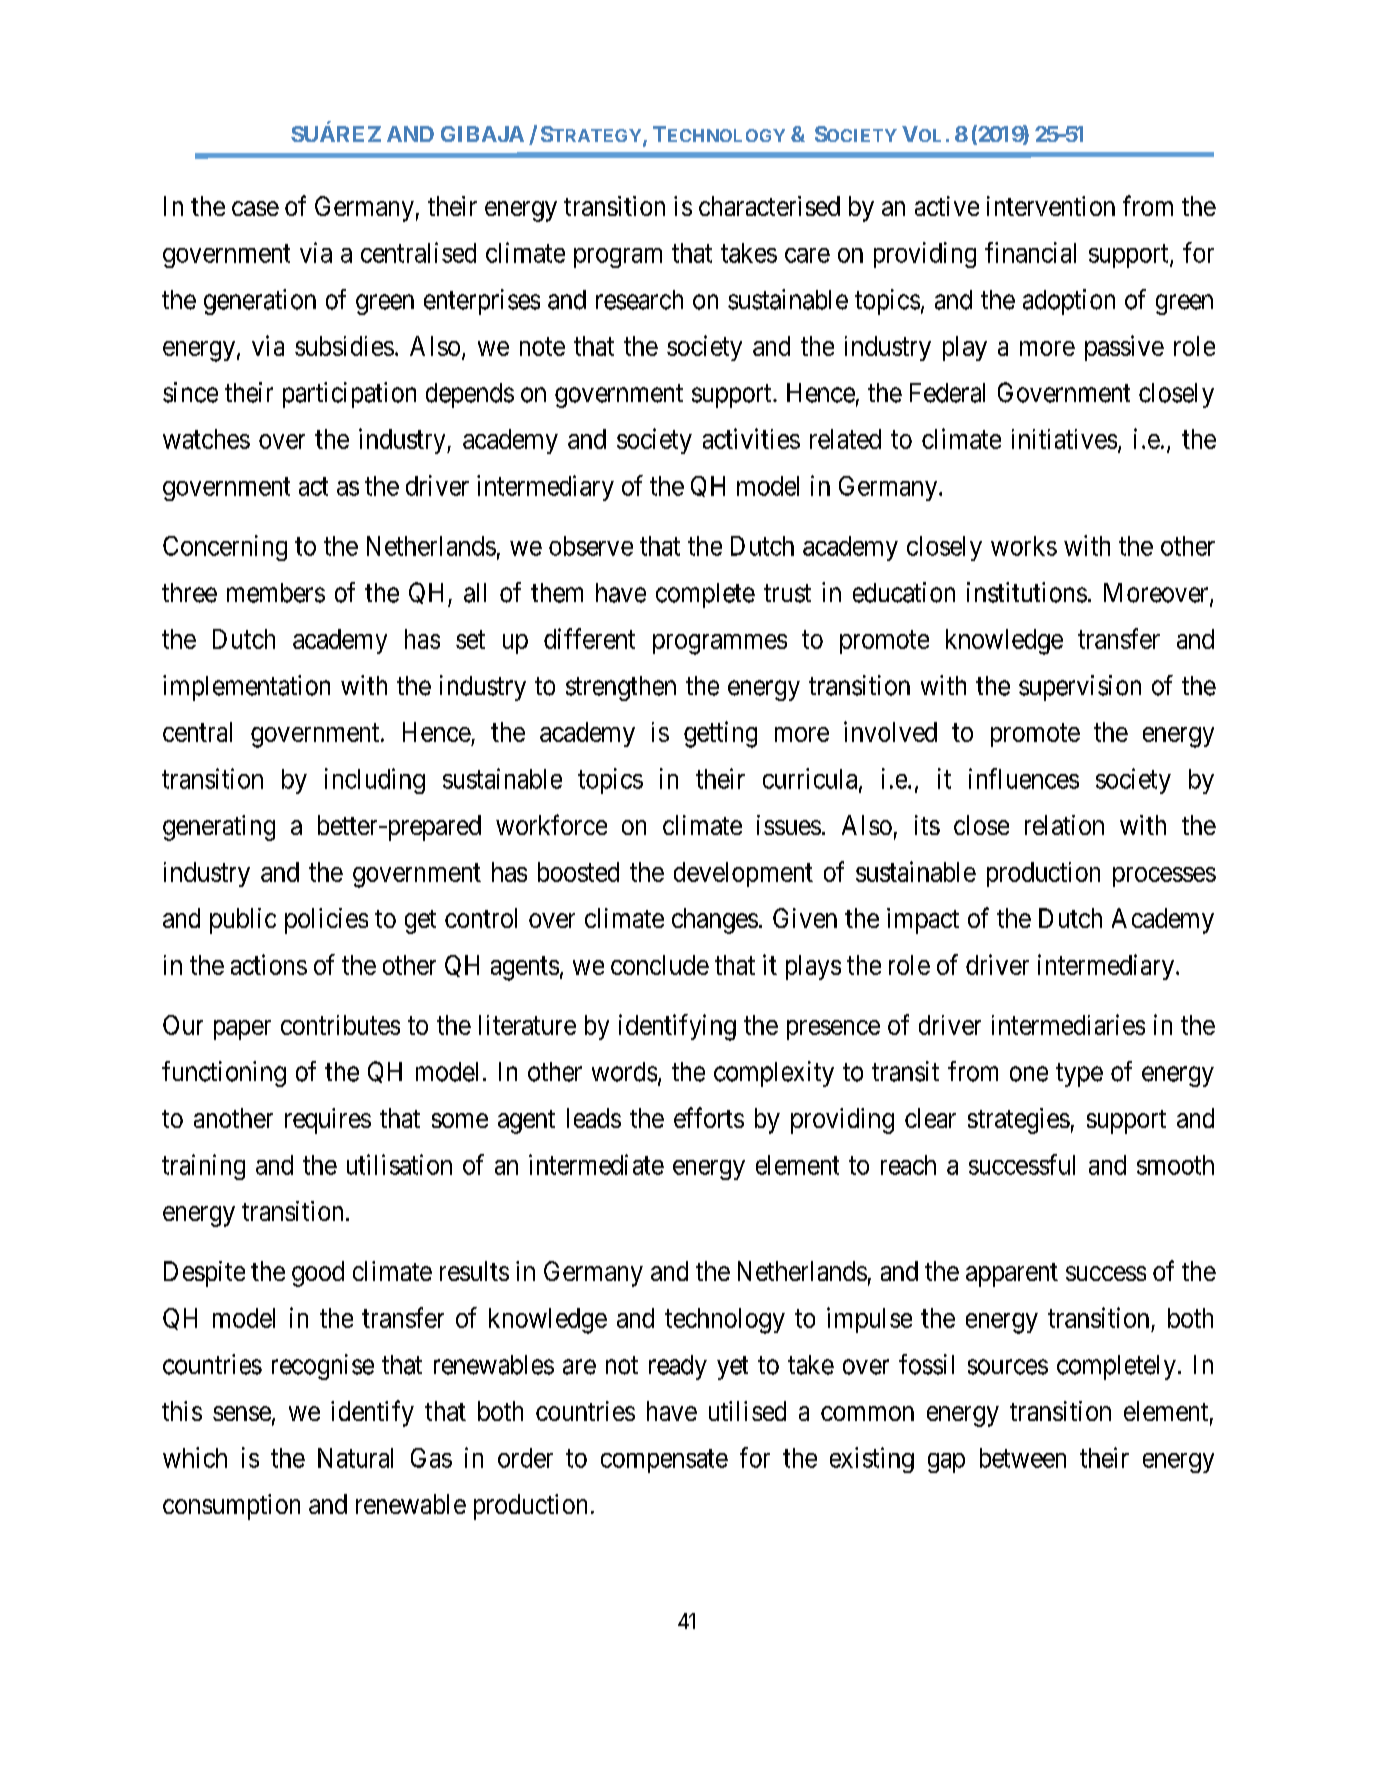 This image has width=1377, height=1782. Describe the element at coordinates (355, 1458) in the image. I see `Natural` at that location.
